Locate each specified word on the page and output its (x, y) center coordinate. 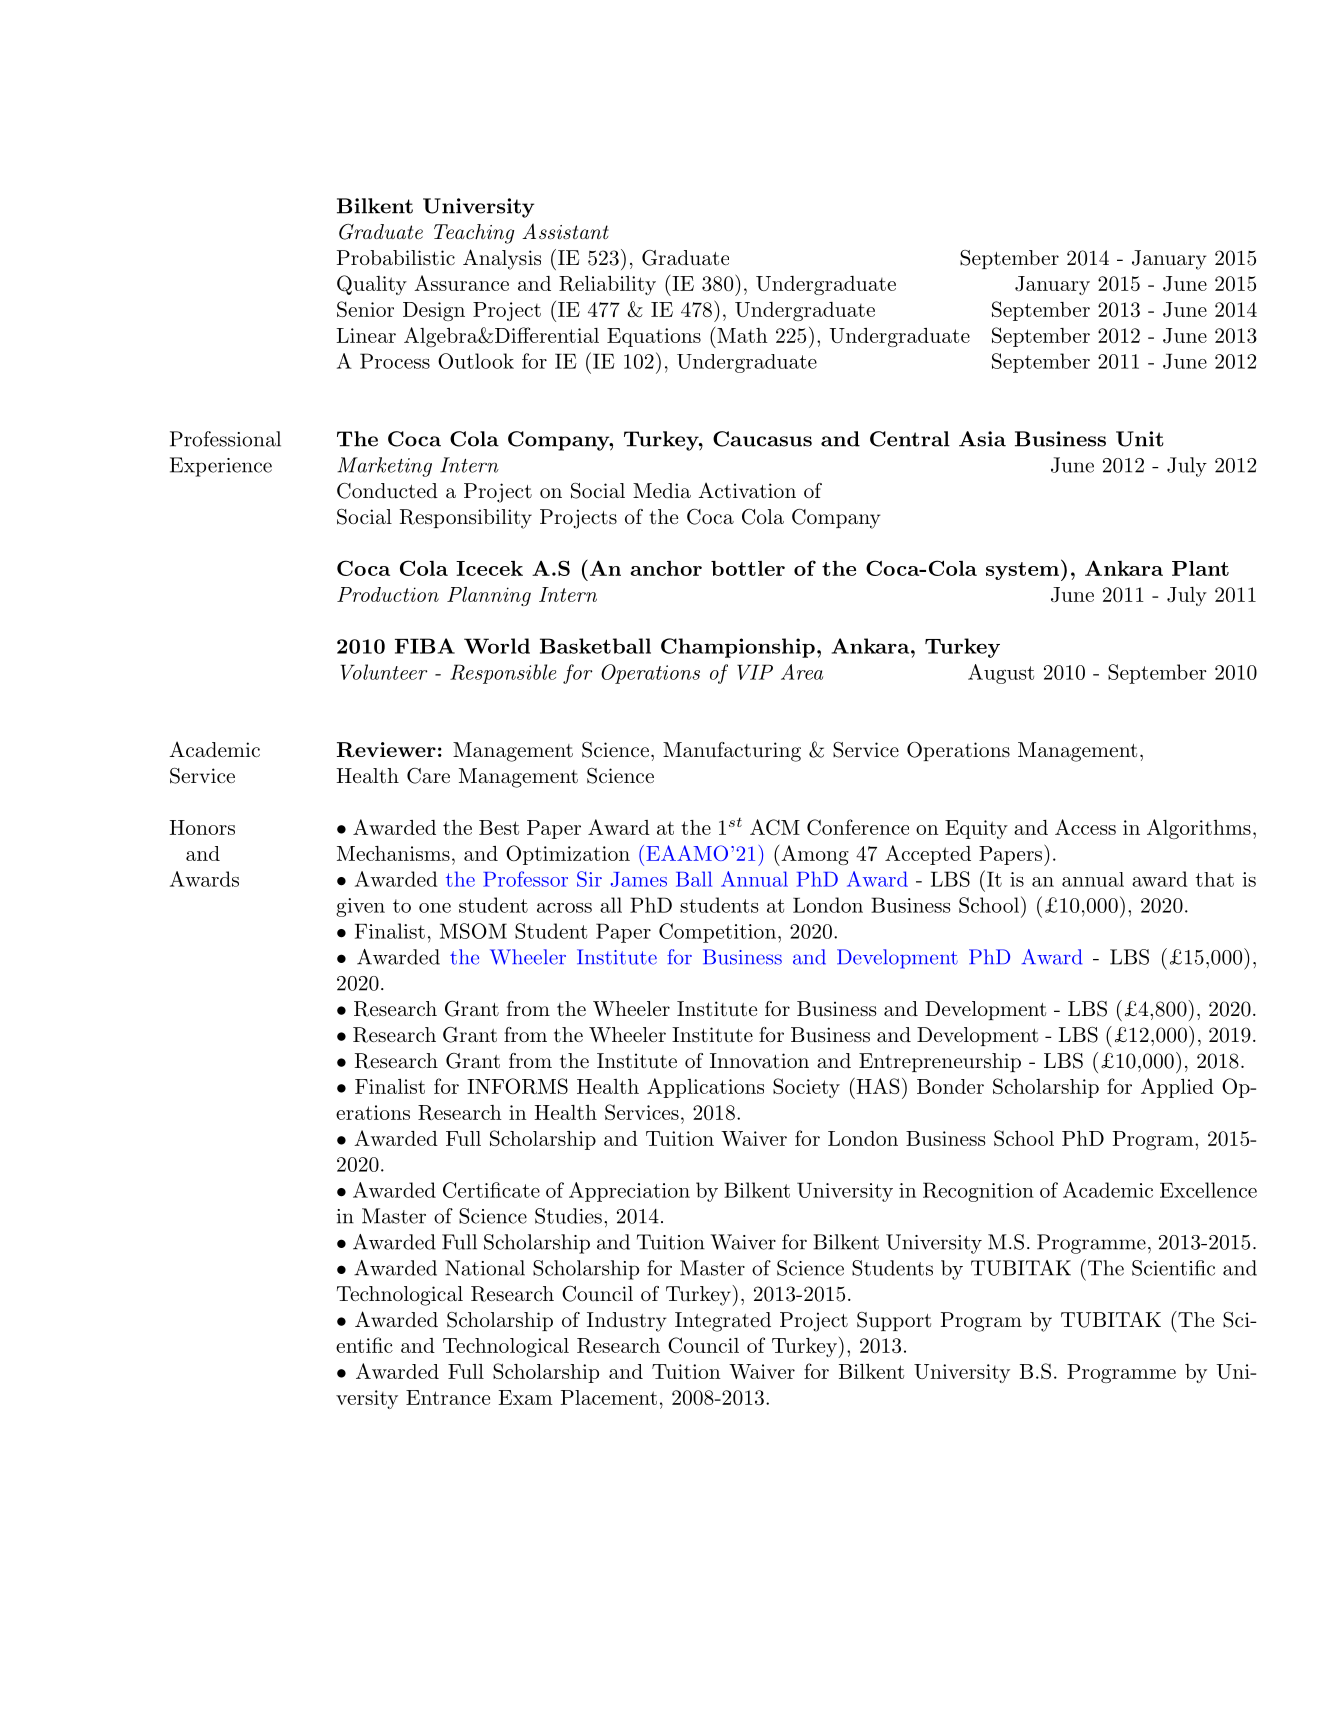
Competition (717, 933)
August (1001, 674)
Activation (747, 490)
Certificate (491, 1190)
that (1215, 879)
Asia (982, 439)
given (360, 907)
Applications (705, 1088)
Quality (372, 285)
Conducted (387, 491)
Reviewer (386, 750)
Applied (1177, 1088)
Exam (526, 1397)
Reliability (607, 285)
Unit (1140, 439)
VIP (755, 672)
